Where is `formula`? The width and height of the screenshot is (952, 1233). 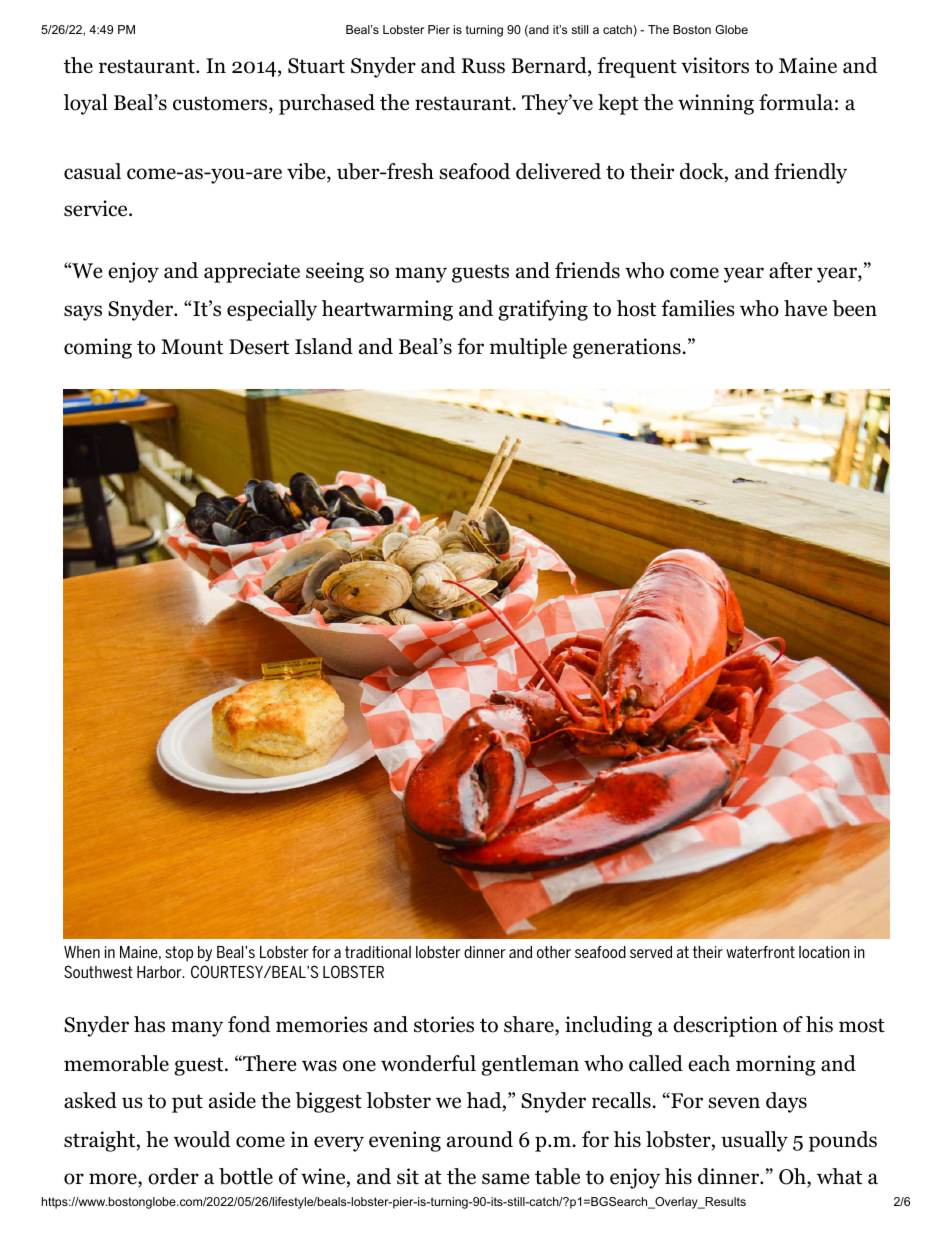 formula is located at coordinates (796, 102).
